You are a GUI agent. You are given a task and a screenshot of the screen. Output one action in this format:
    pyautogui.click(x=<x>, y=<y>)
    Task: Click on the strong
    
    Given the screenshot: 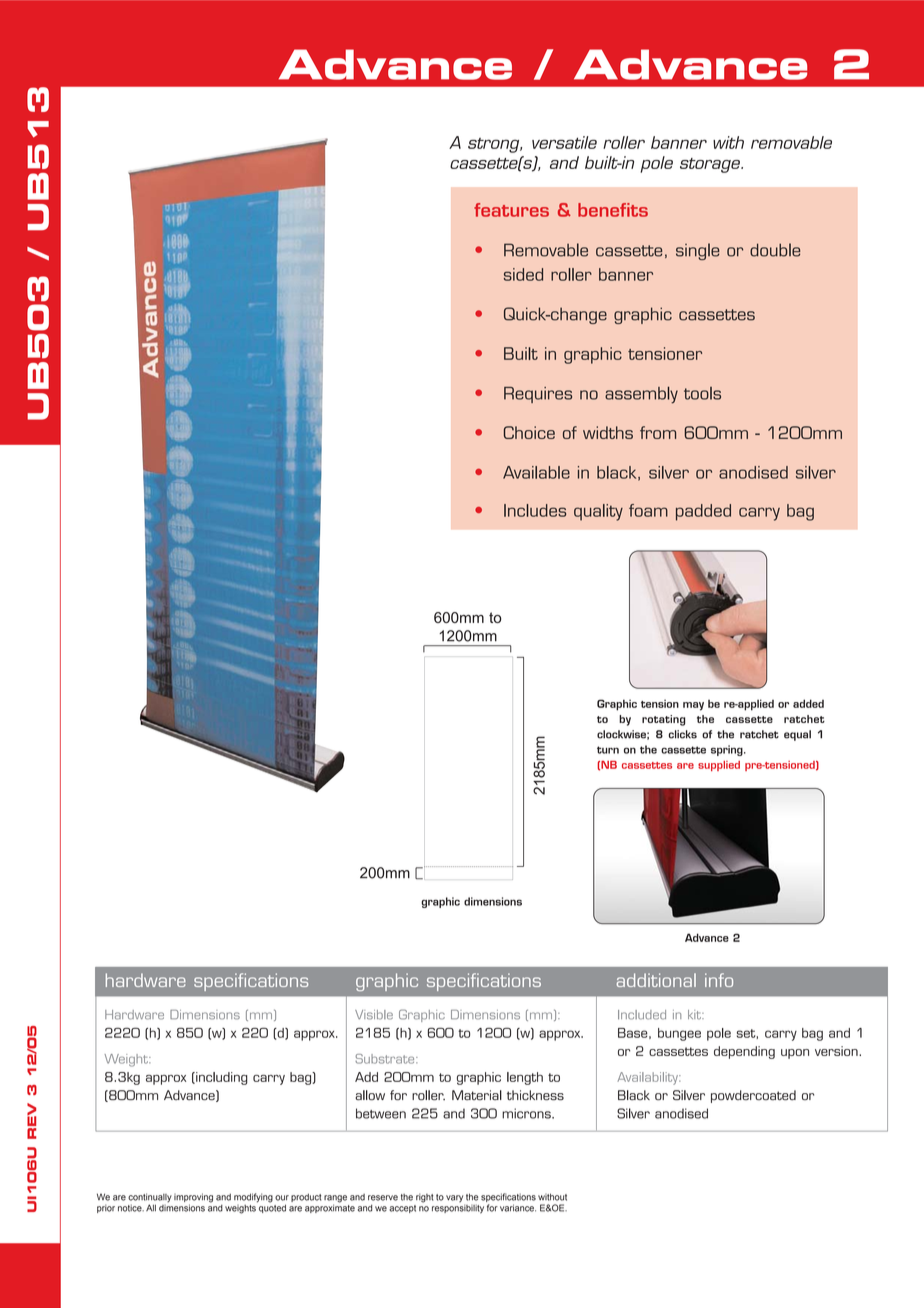 What is the action you would take?
    pyautogui.click(x=495, y=145)
